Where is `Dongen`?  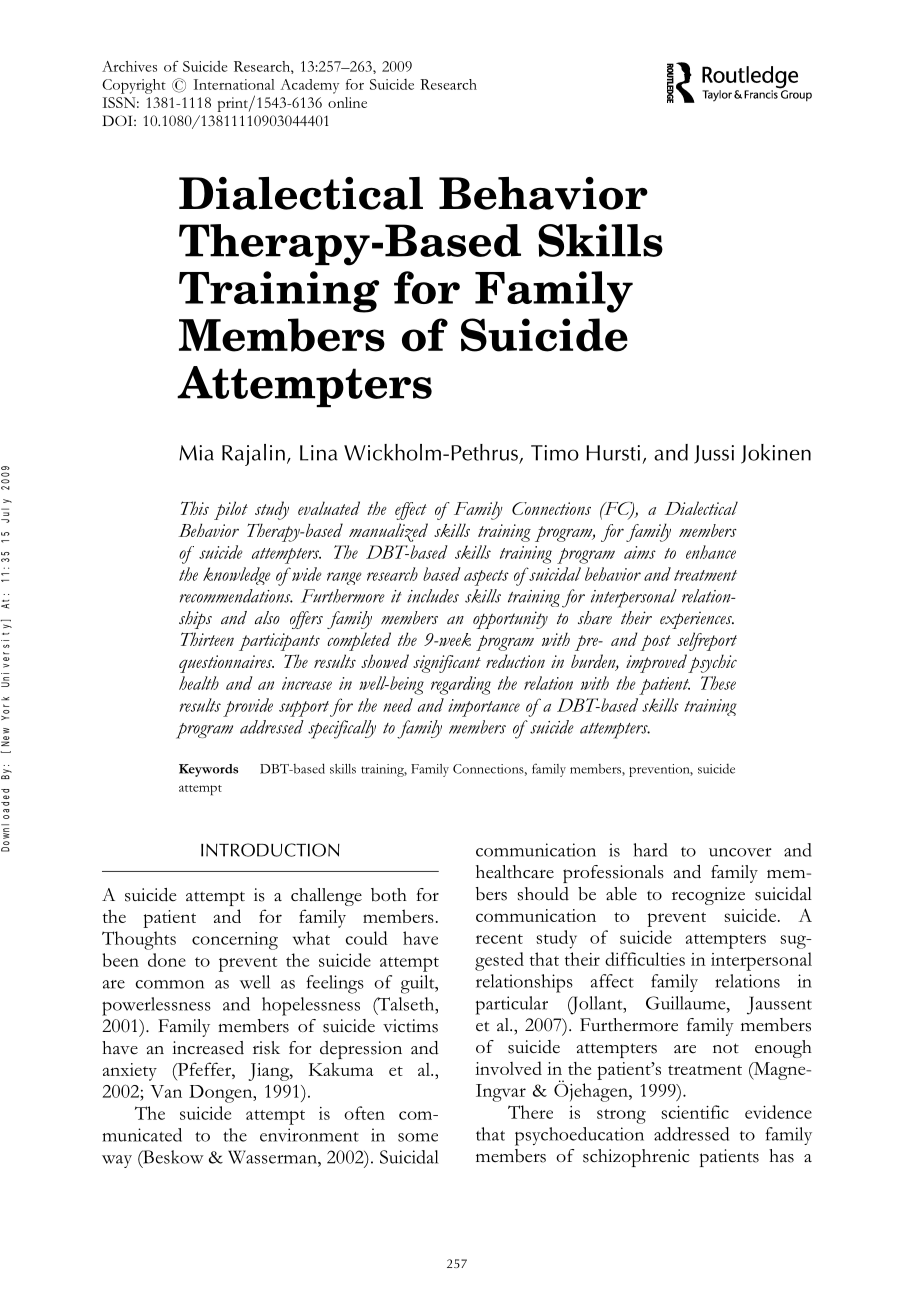 Dongen is located at coordinates (222, 1094).
